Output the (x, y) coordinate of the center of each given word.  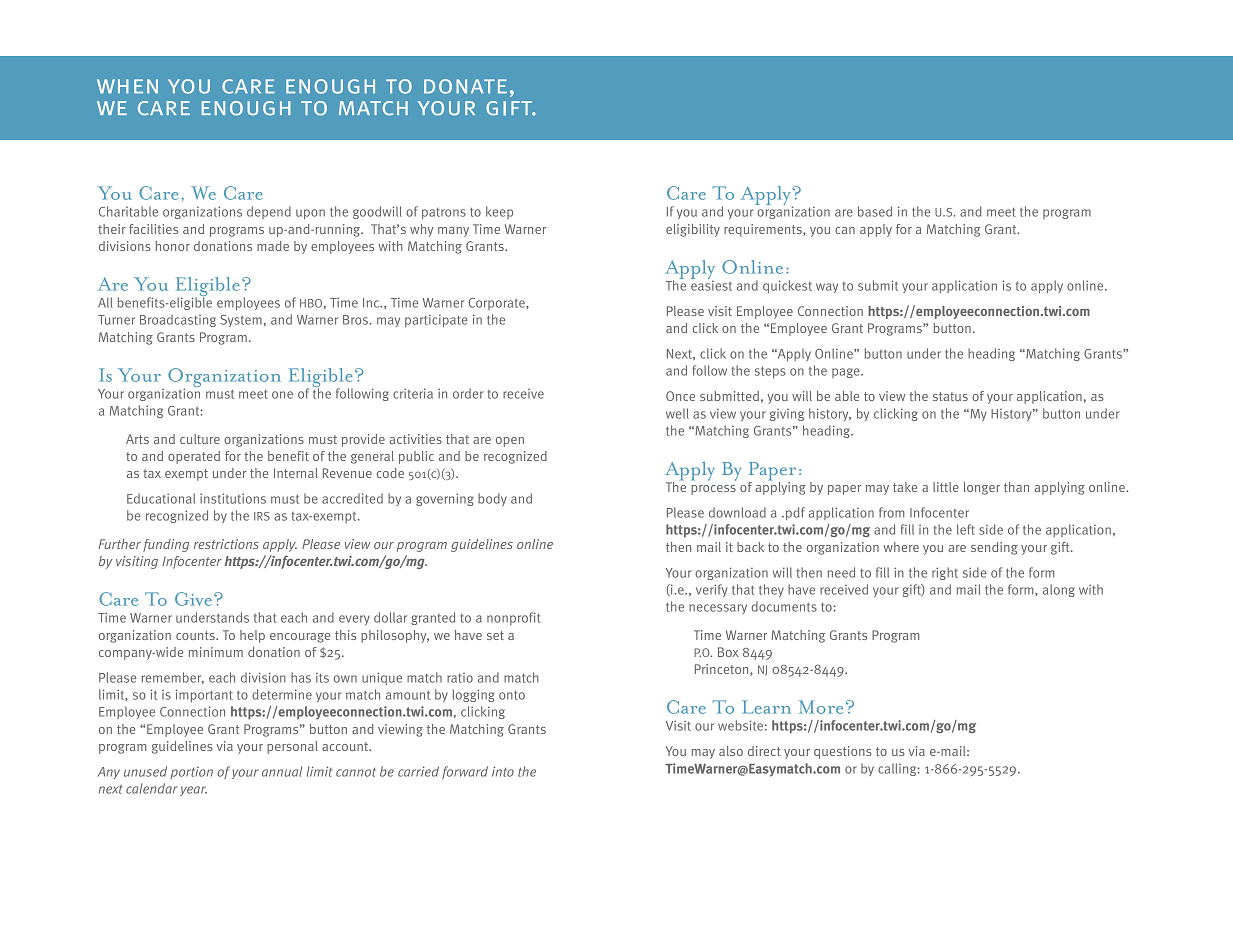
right (945, 573)
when (127, 86)
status (950, 396)
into (503, 771)
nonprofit (513, 618)
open (510, 442)
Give (195, 599)
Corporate (498, 304)
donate (465, 86)
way (827, 288)
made (273, 246)
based (875, 211)
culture (200, 439)
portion (191, 773)
